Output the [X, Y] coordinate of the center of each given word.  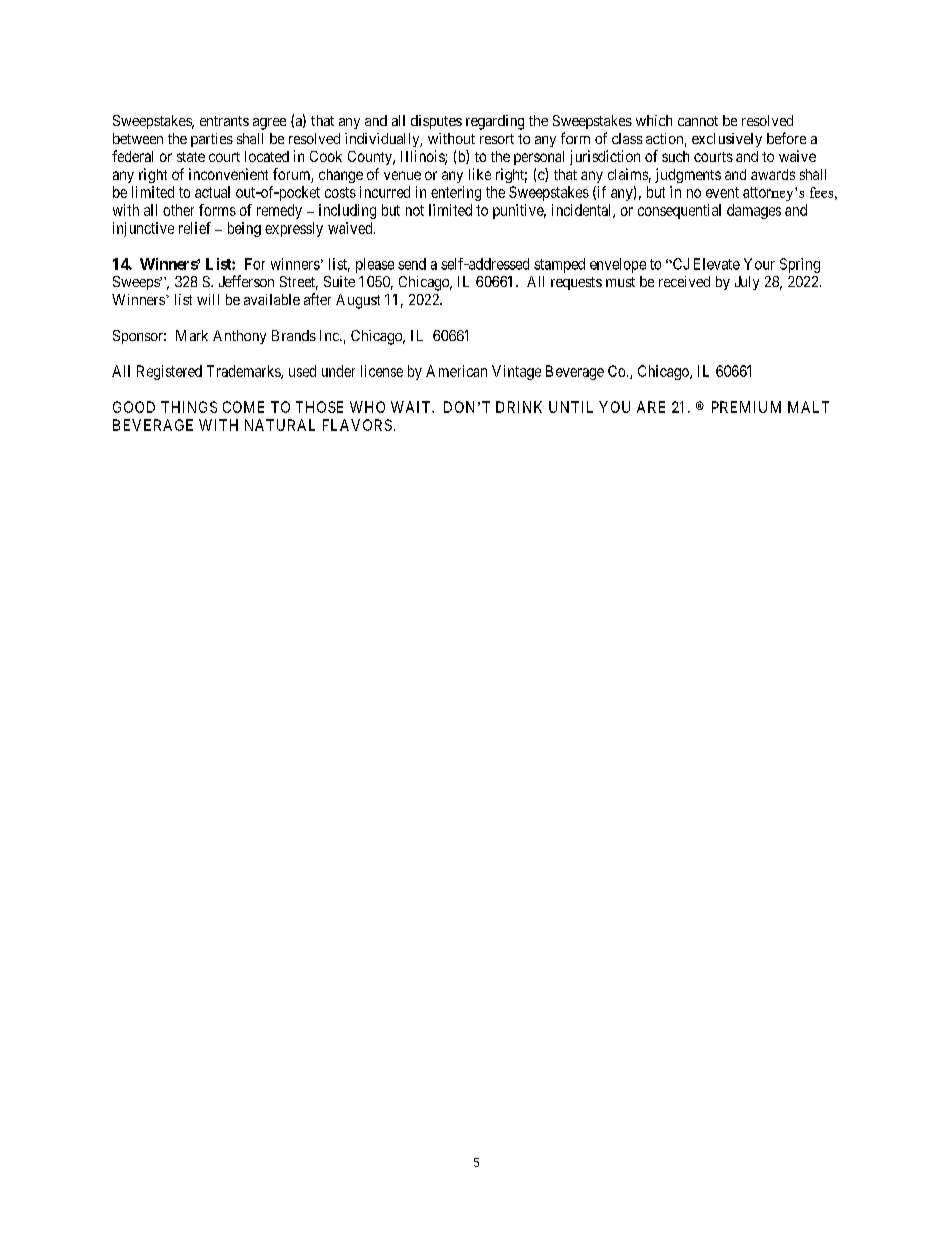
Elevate [717, 264]
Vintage [516, 372]
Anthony [239, 337]
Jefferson [246, 281]
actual [212, 192]
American [456, 371]
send [412, 264]
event [722, 192]
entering [456, 193]
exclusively [727, 140]
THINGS [189, 407]
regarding [495, 122]
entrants [224, 121]
